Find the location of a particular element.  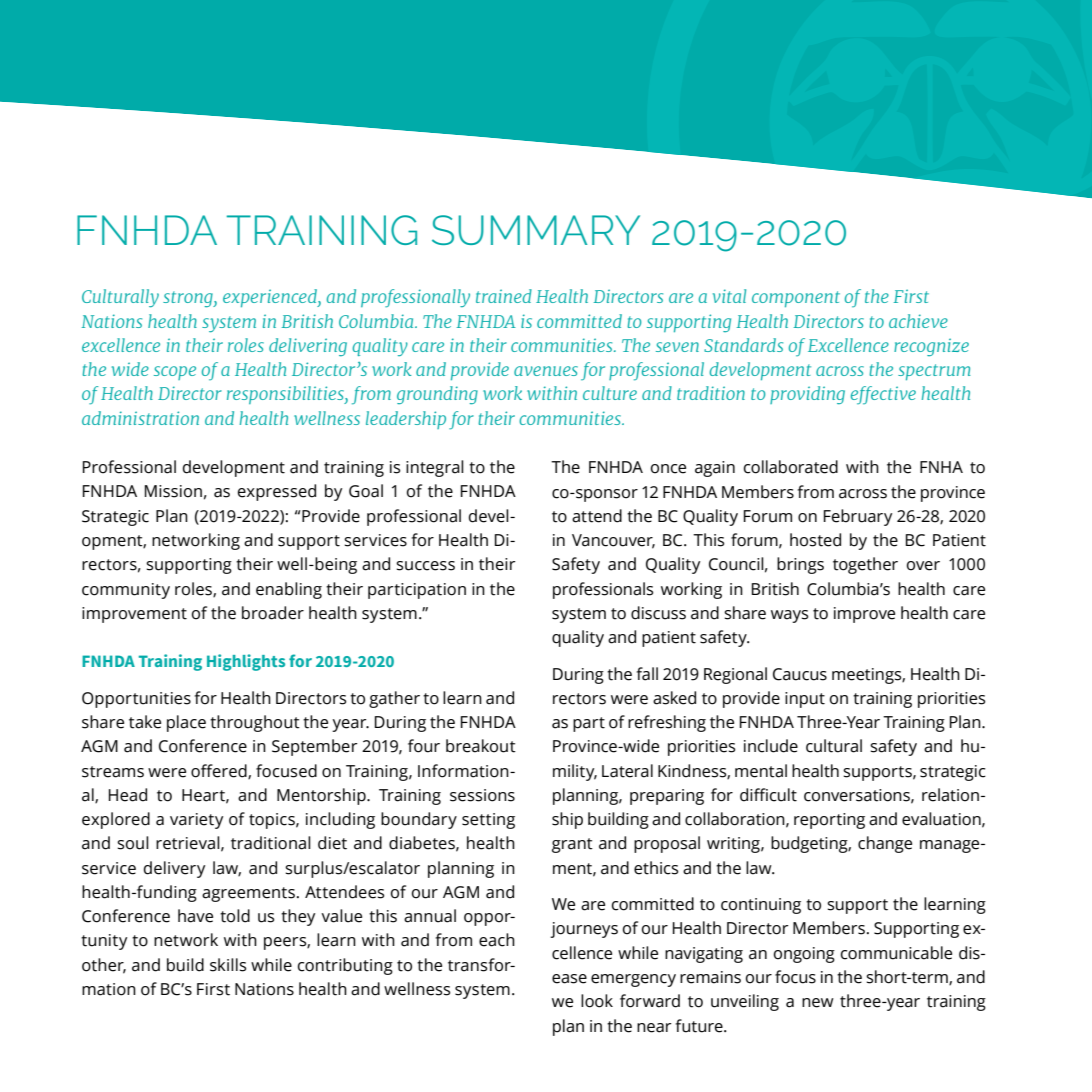

SUMMARY is located at coordinates (536, 230).
